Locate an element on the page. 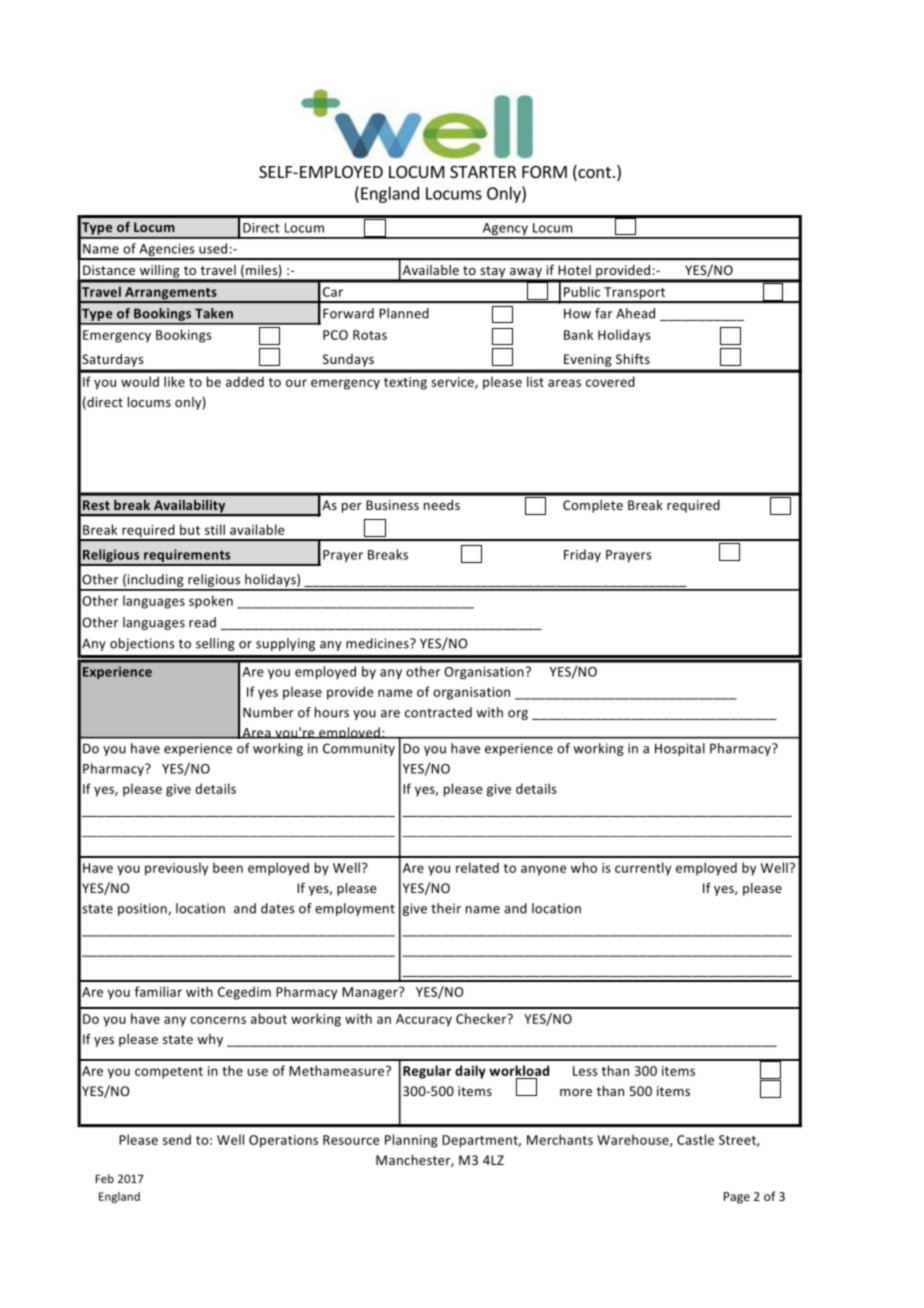 This page has height=1308, width=924. objections is located at coordinates (142, 644).
